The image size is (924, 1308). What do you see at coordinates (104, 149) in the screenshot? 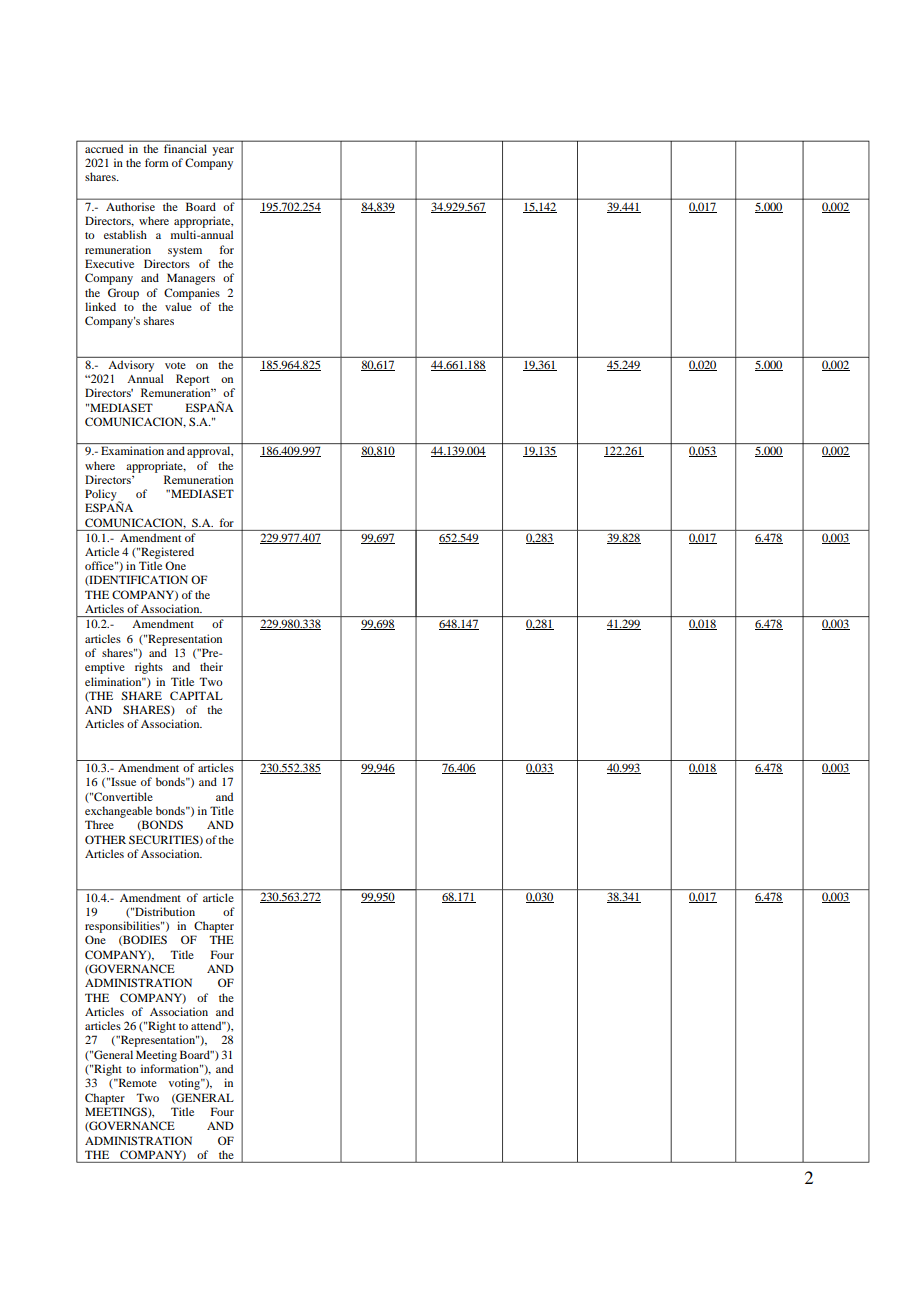
I see `accrued` at bounding box center [104, 149].
